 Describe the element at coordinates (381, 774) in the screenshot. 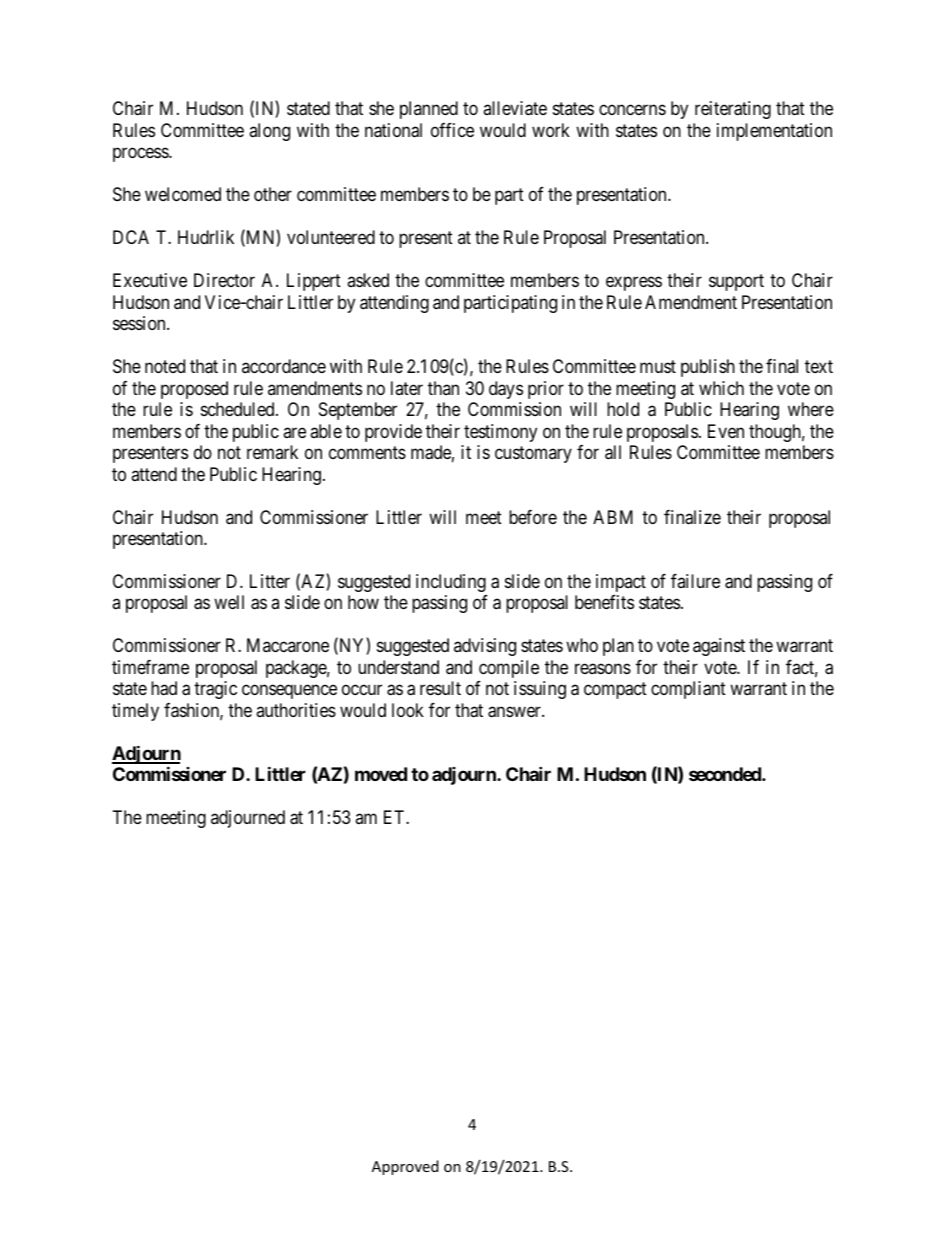

I see `moved` at that location.
